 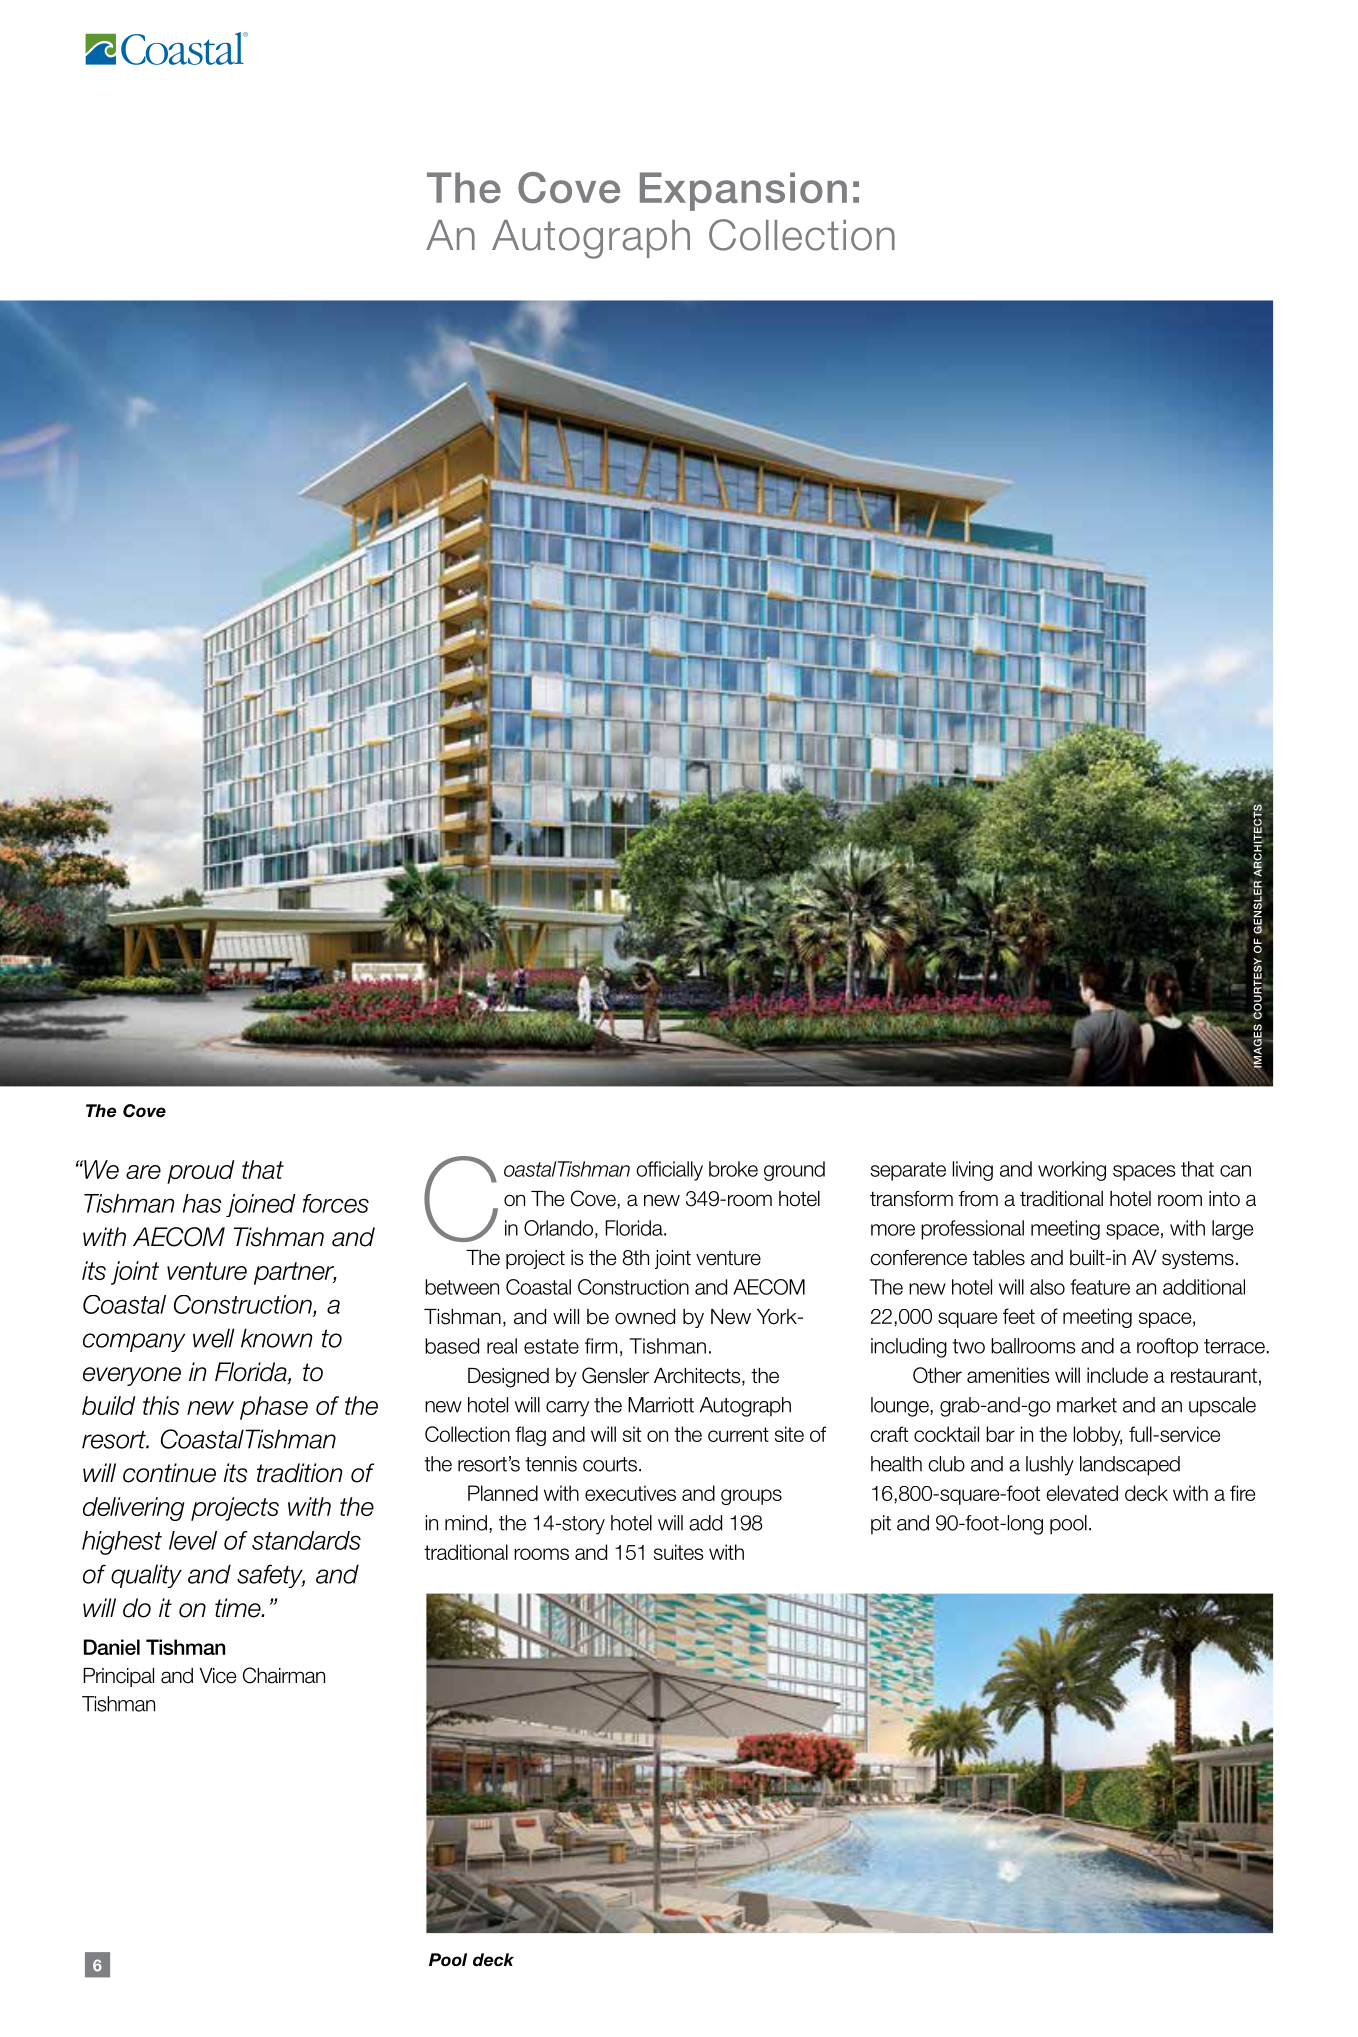 What do you see at coordinates (1235, 1171) in the page?
I see `can` at bounding box center [1235, 1171].
